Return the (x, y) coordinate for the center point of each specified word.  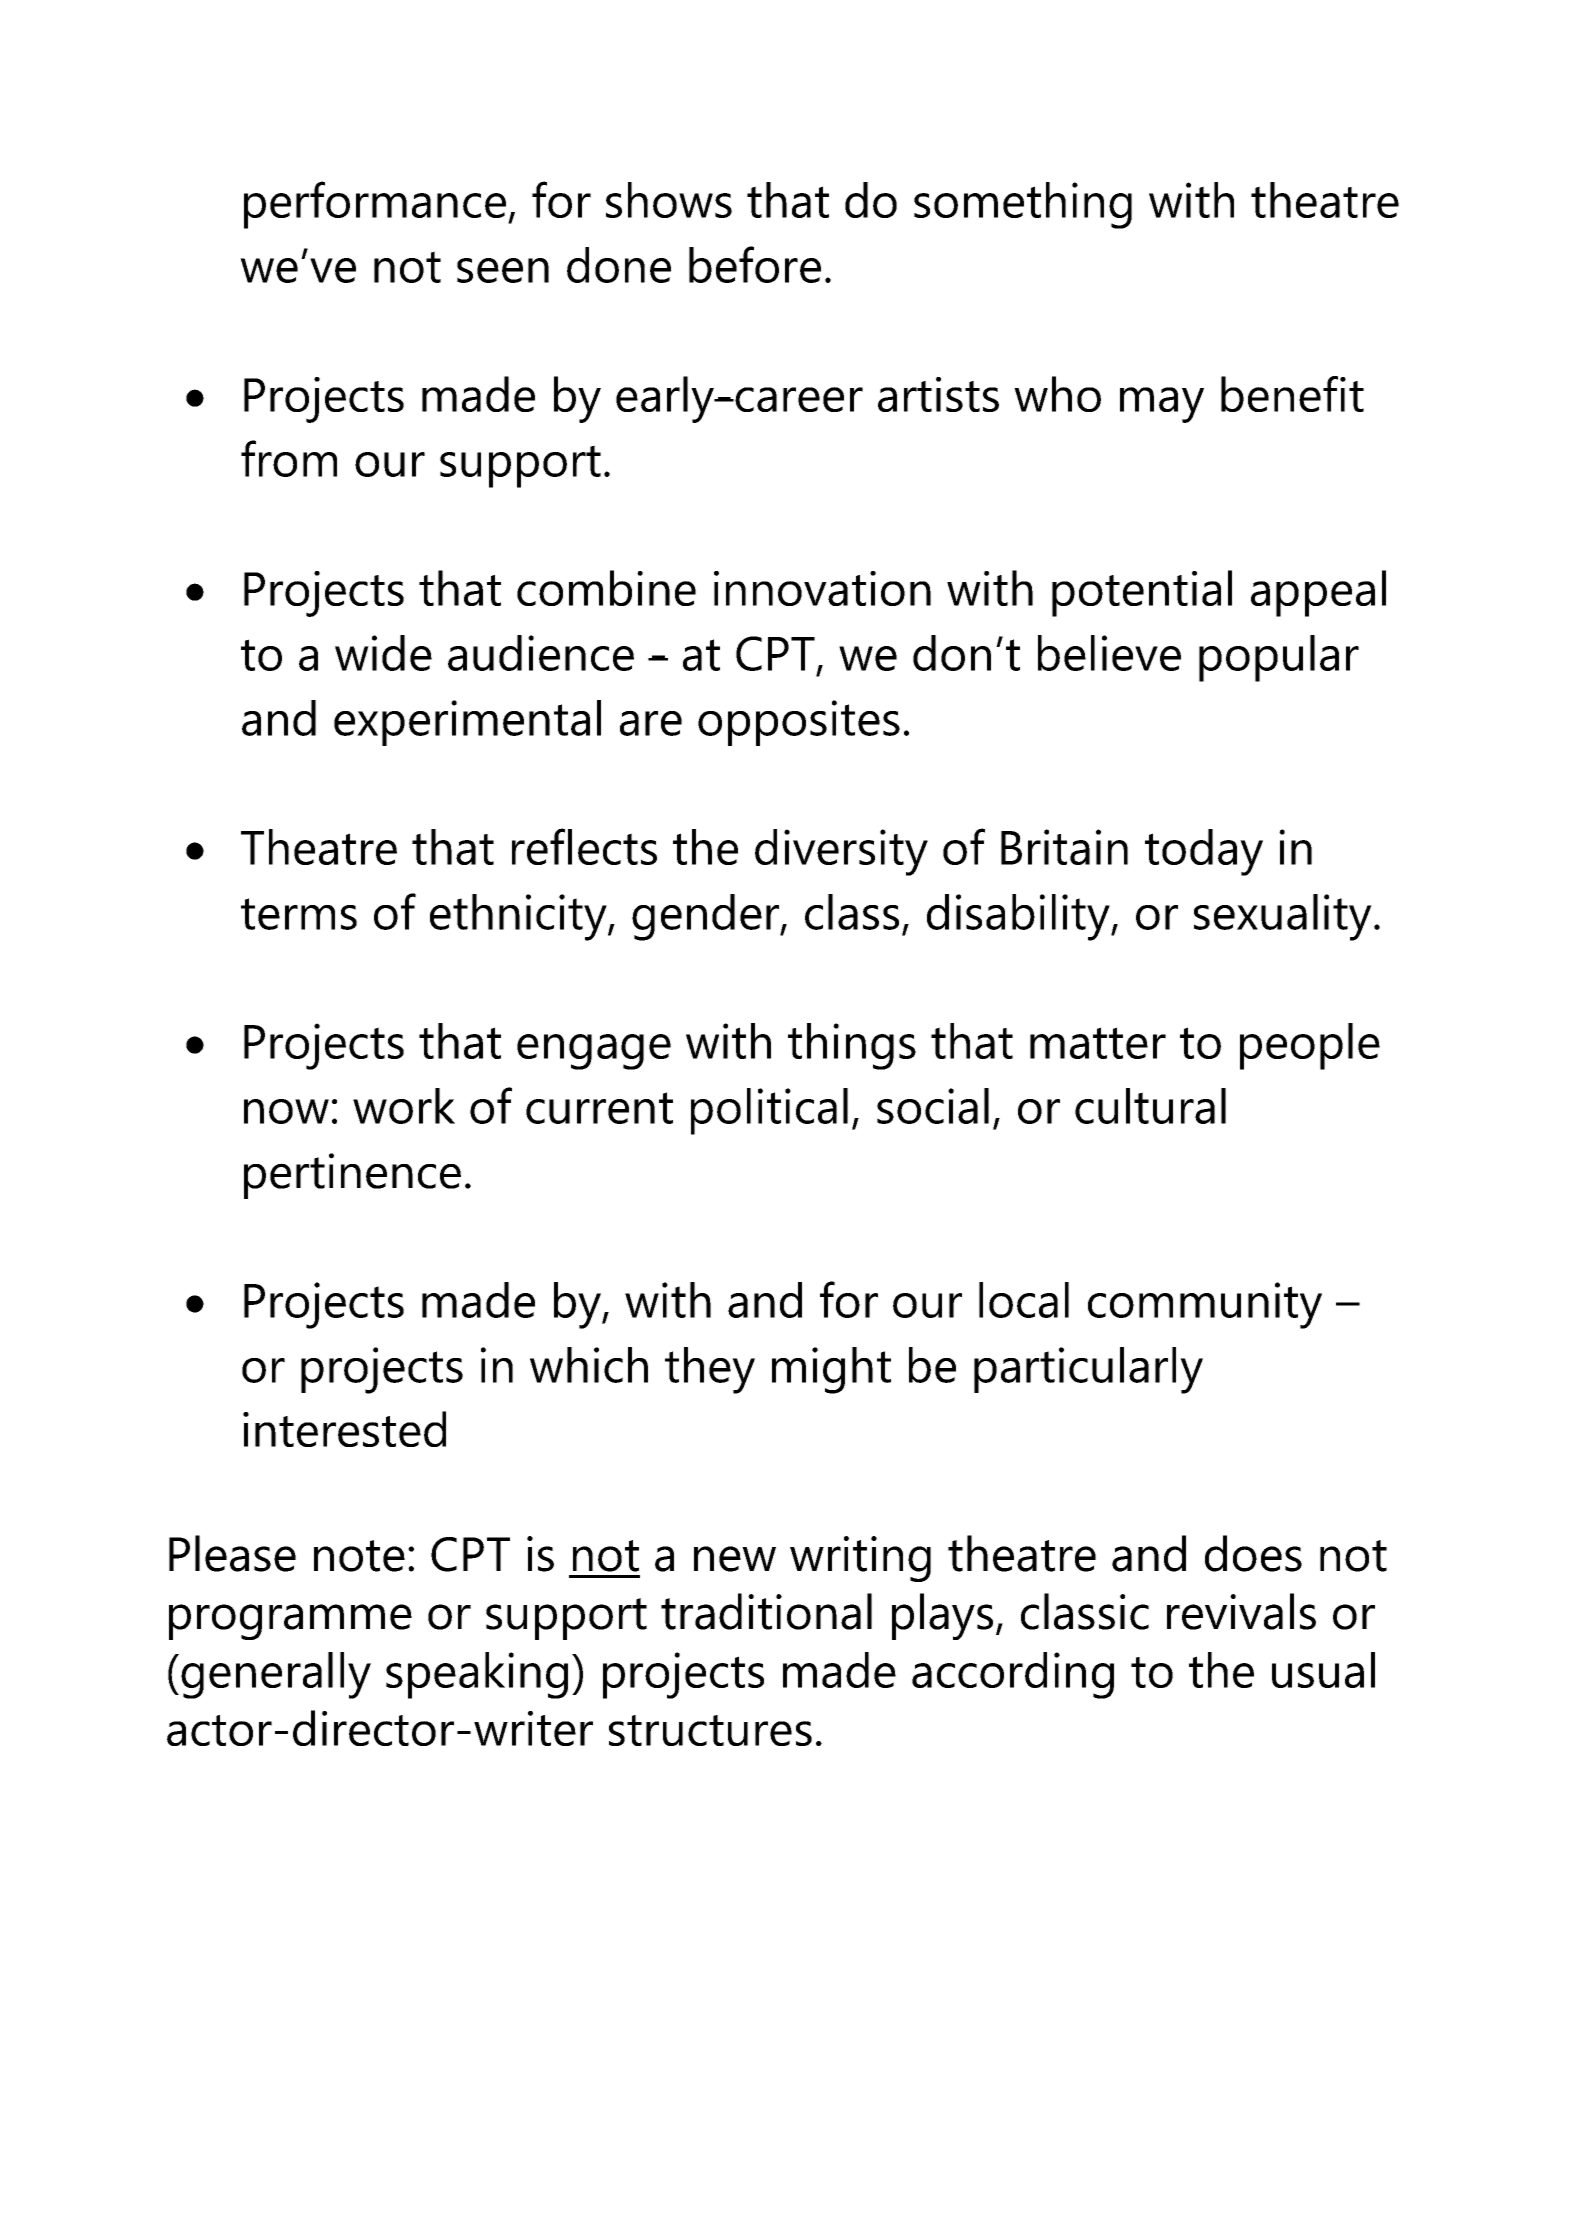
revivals (1241, 1611)
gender (707, 917)
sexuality (1283, 917)
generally (276, 1675)
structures (710, 1730)
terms (299, 914)
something (1023, 205)
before (755, 264)
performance (375, 205)
